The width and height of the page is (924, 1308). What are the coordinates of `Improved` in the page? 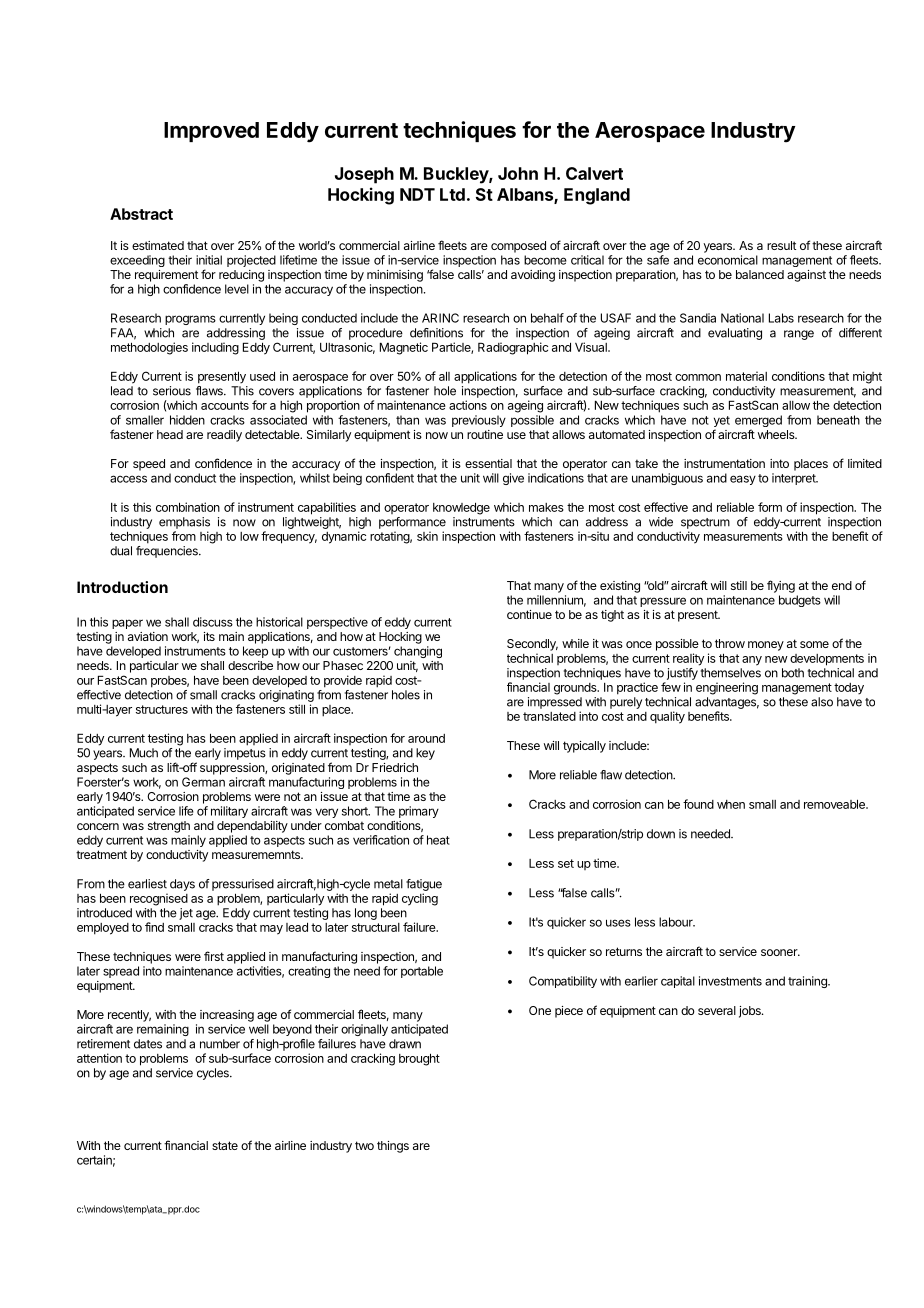 It's located at (211, 132).
